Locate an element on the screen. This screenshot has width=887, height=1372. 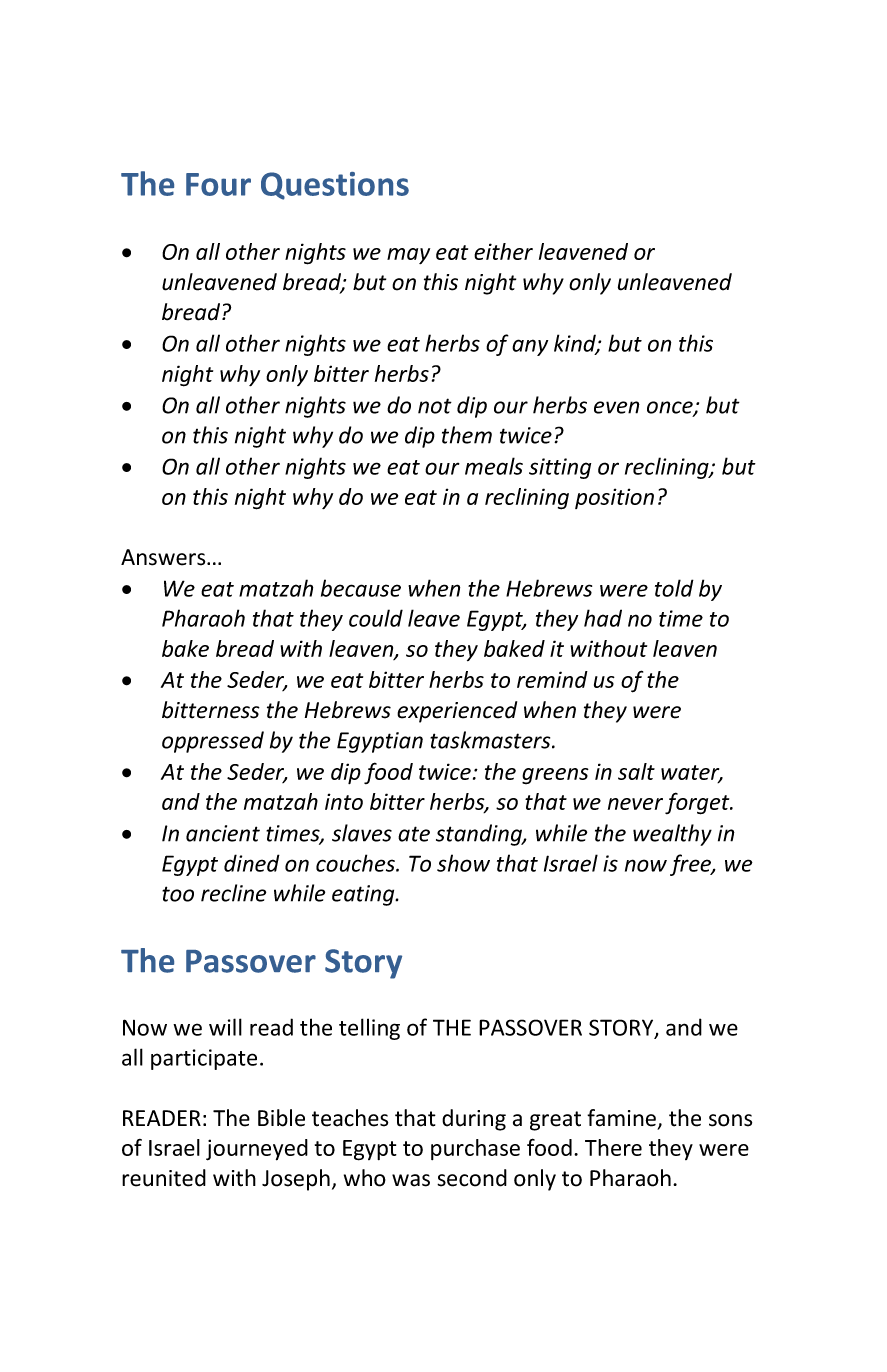
experienced is located at coordinates (457, 712).
